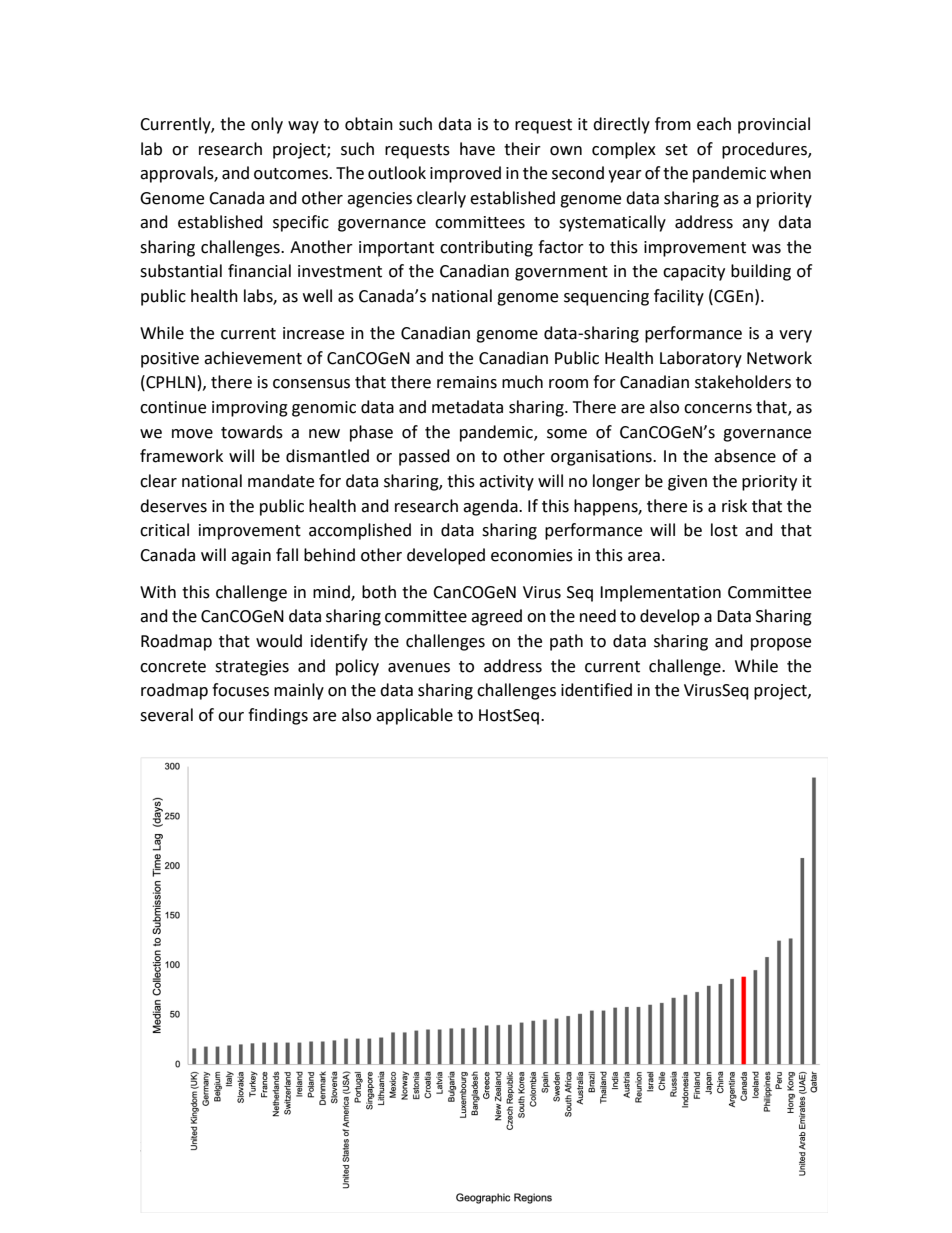 Image resolution: width=952 pixels, height=1233 pixels. I want to click on financial, so click(259, 271).
